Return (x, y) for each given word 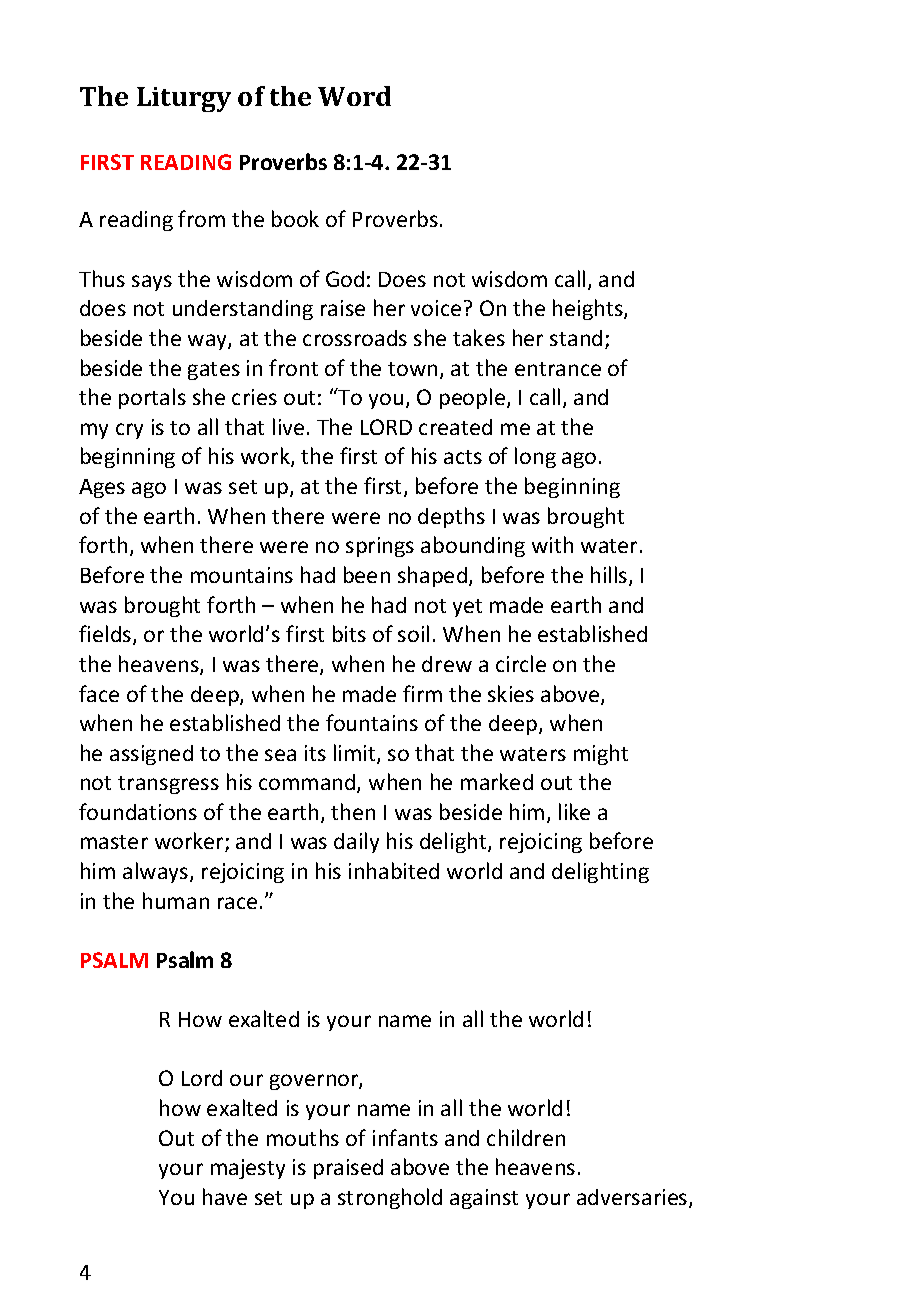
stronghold (390, 1198)
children (526, 1137)
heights (589, 309)
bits (349, 633)
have (225, 1196)
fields (106, 635)
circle (521, 663)
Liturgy (184, 99)
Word (354, 96)
